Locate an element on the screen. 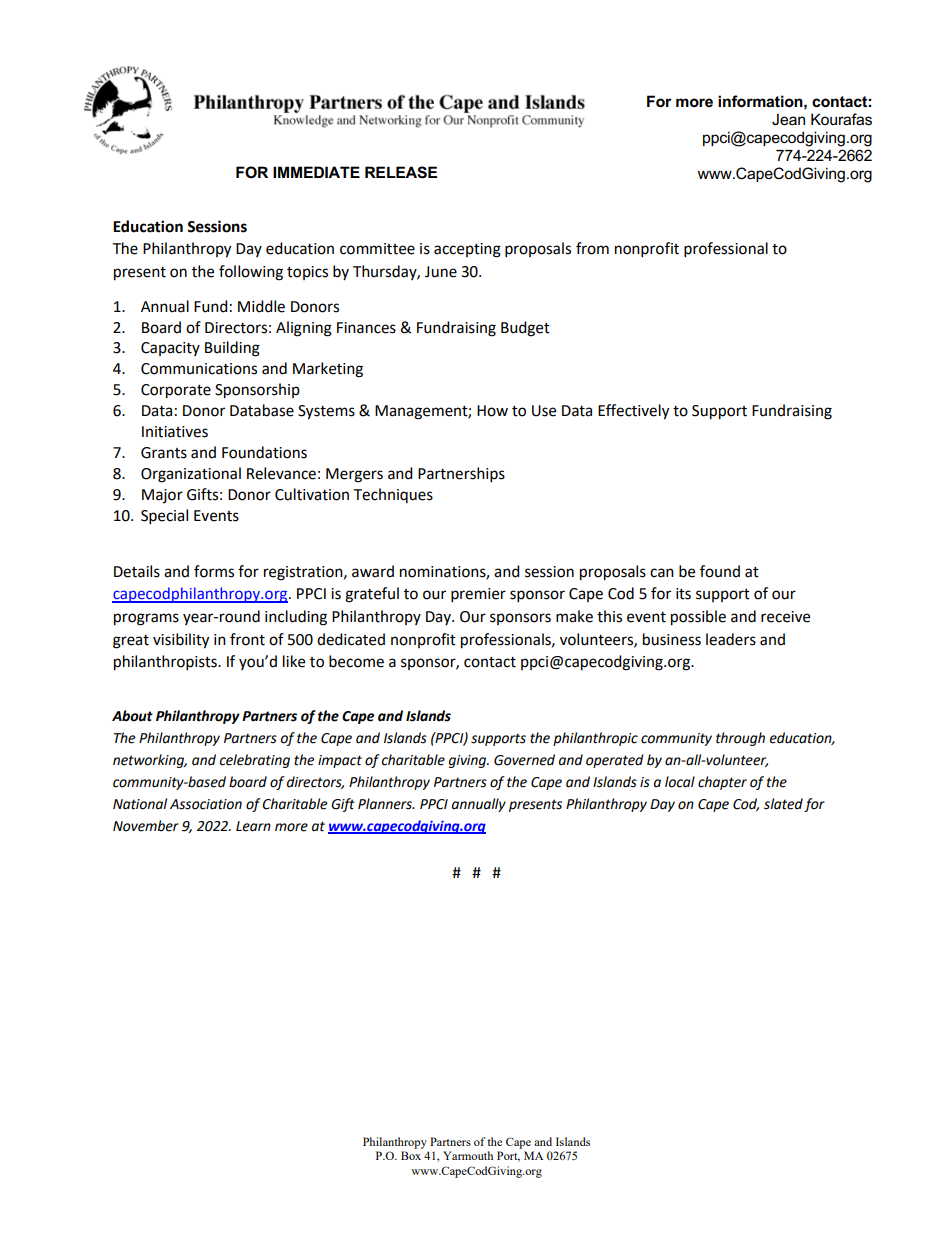 Image resolution: width=952 pixels, height=1233 pixels. Planners is located at coordinates (386, 804).
